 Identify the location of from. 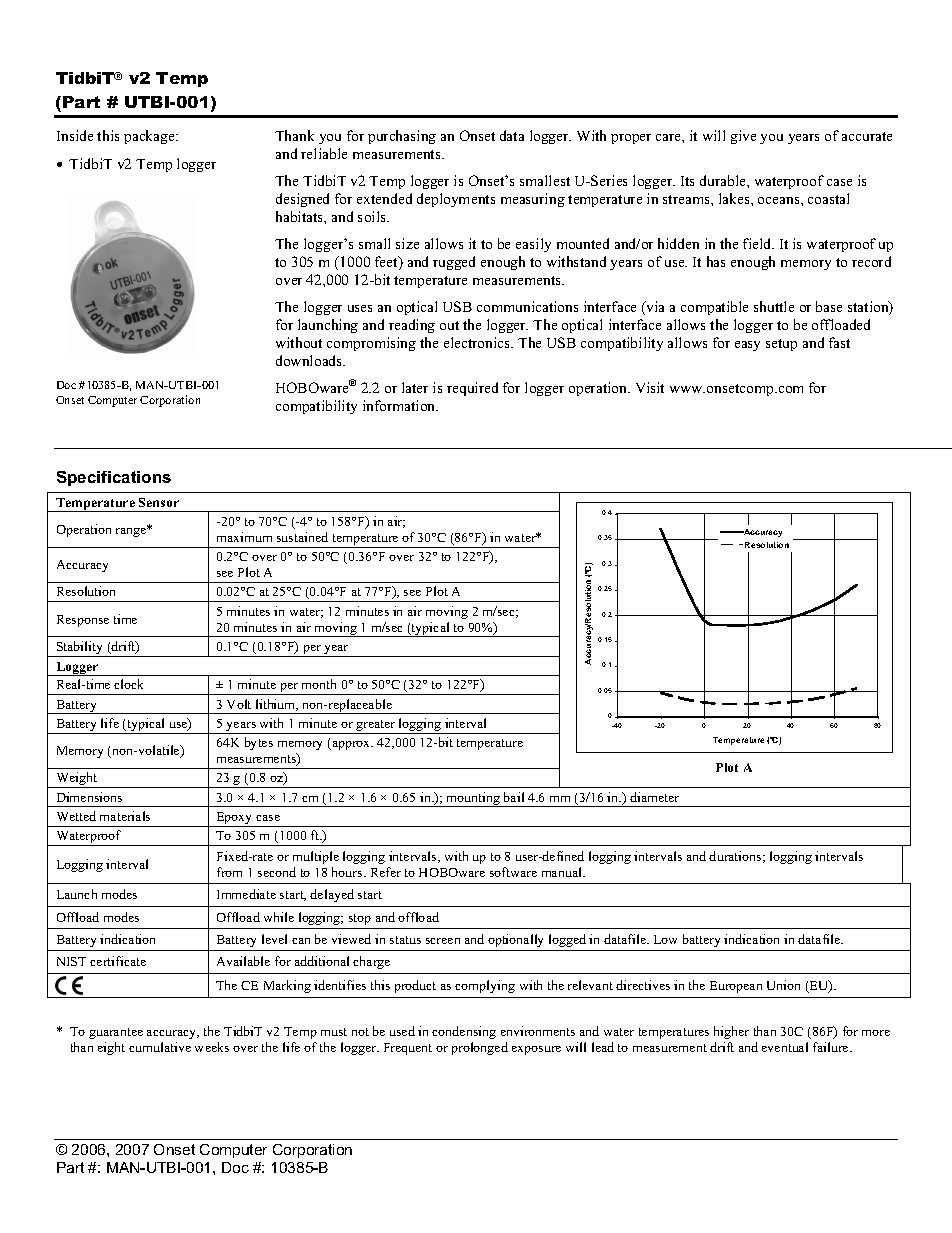
(229, 872).
